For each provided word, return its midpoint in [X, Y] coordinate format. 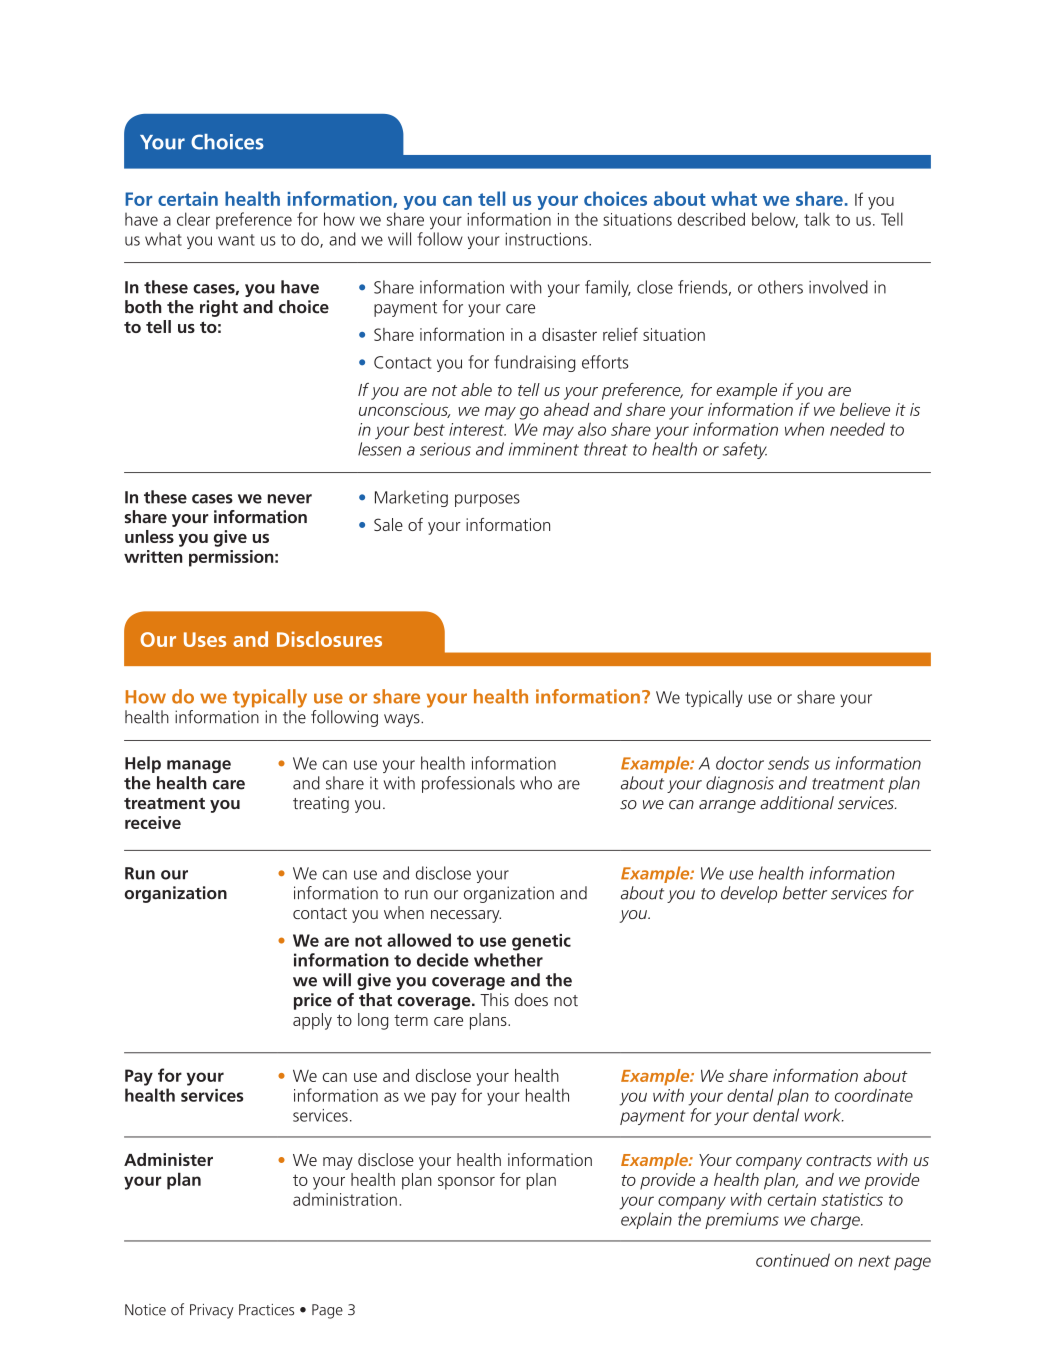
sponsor [466, 1183]
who [536, 783]
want [236, 240]
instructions [548, 239]
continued [793, 1260]
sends [788, 763]
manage [199, 766]
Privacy [212, 1311]
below [775, 220]
